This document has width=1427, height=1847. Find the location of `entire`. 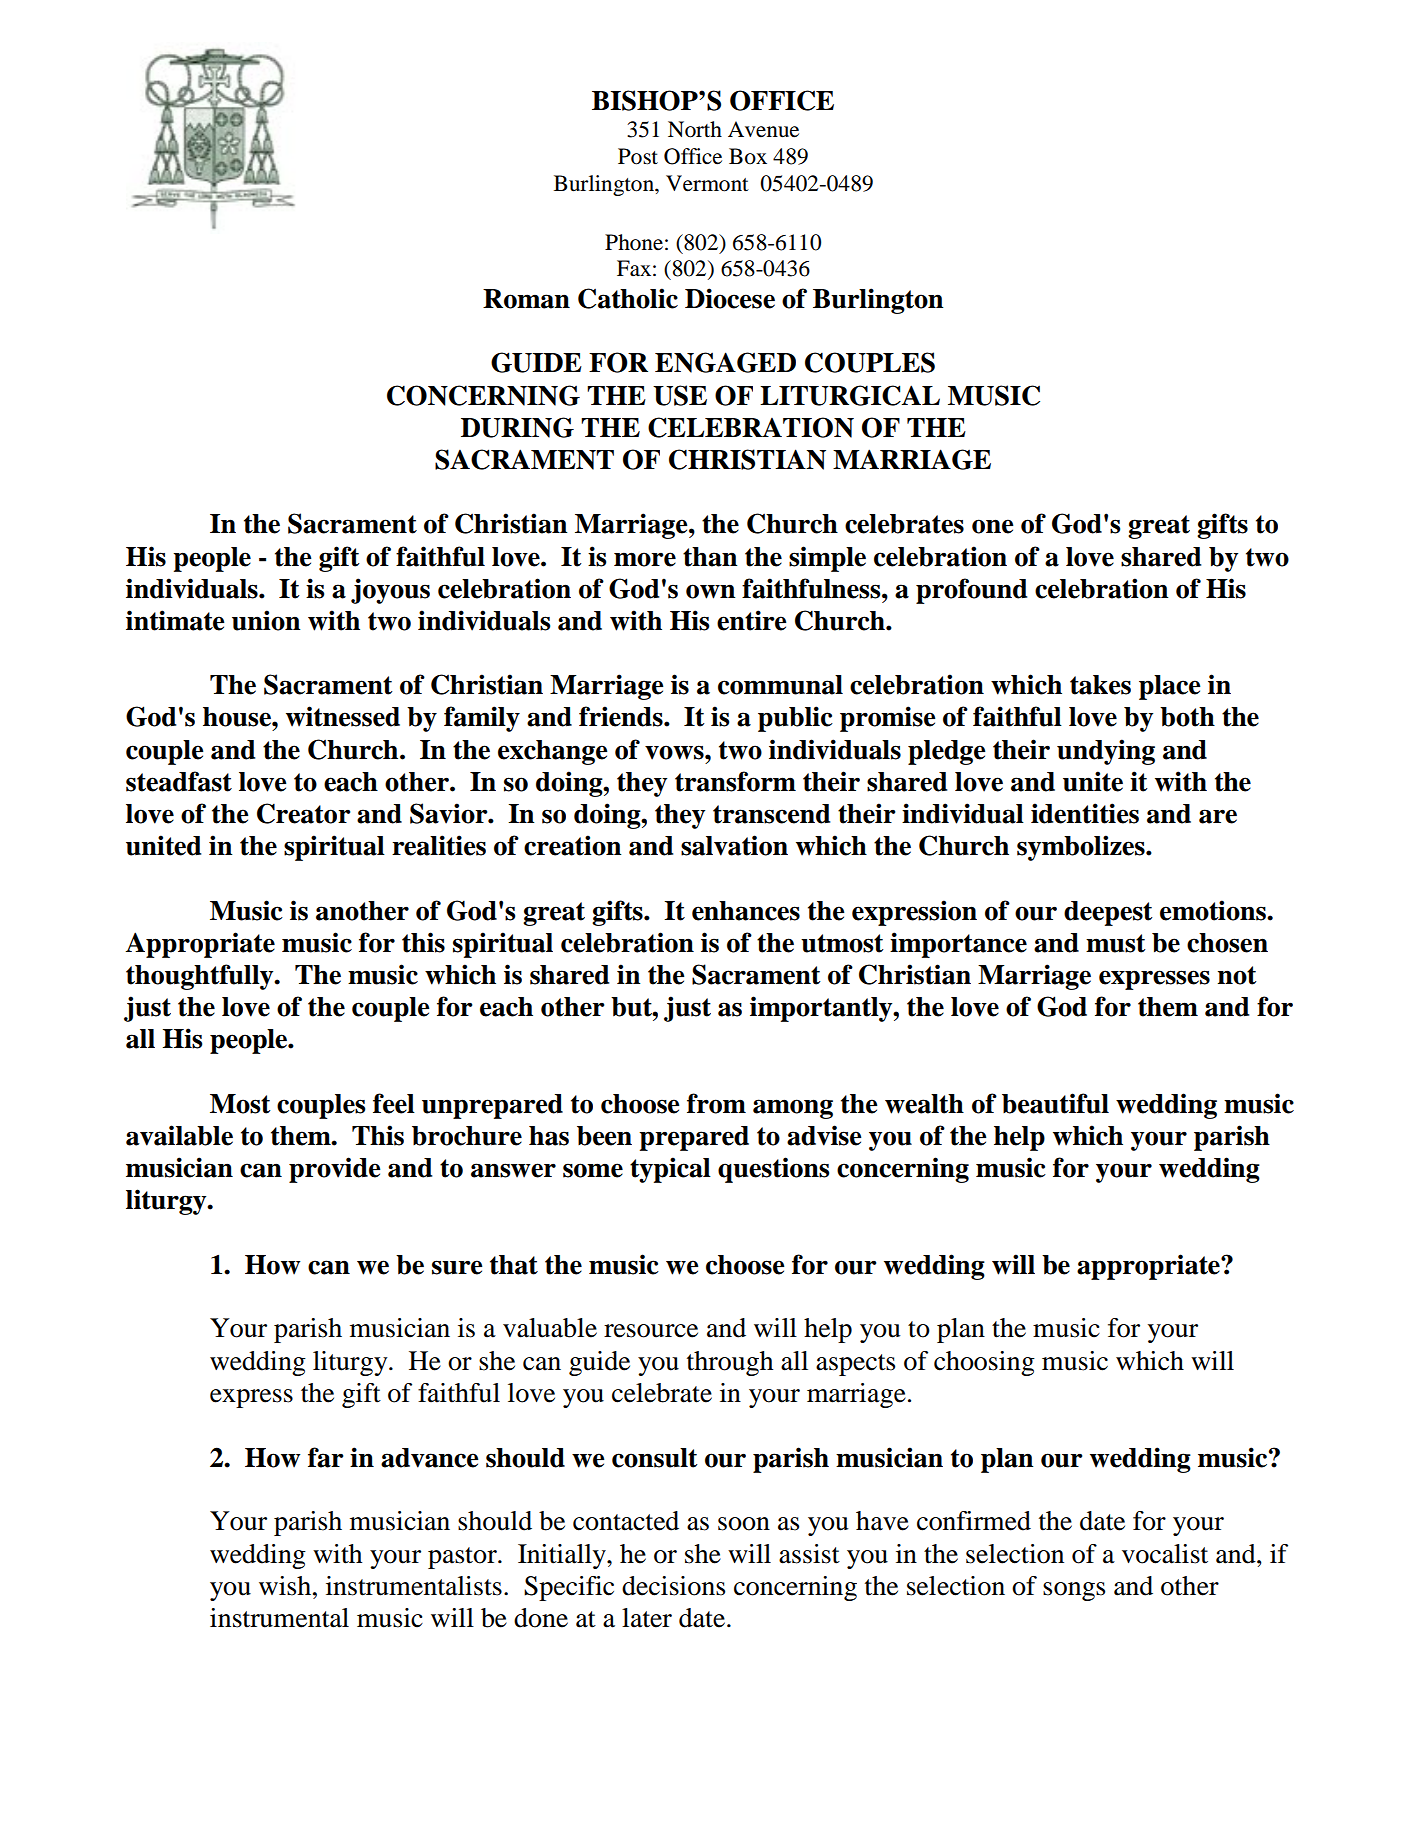

entire is located at coordinates (752, 620).
